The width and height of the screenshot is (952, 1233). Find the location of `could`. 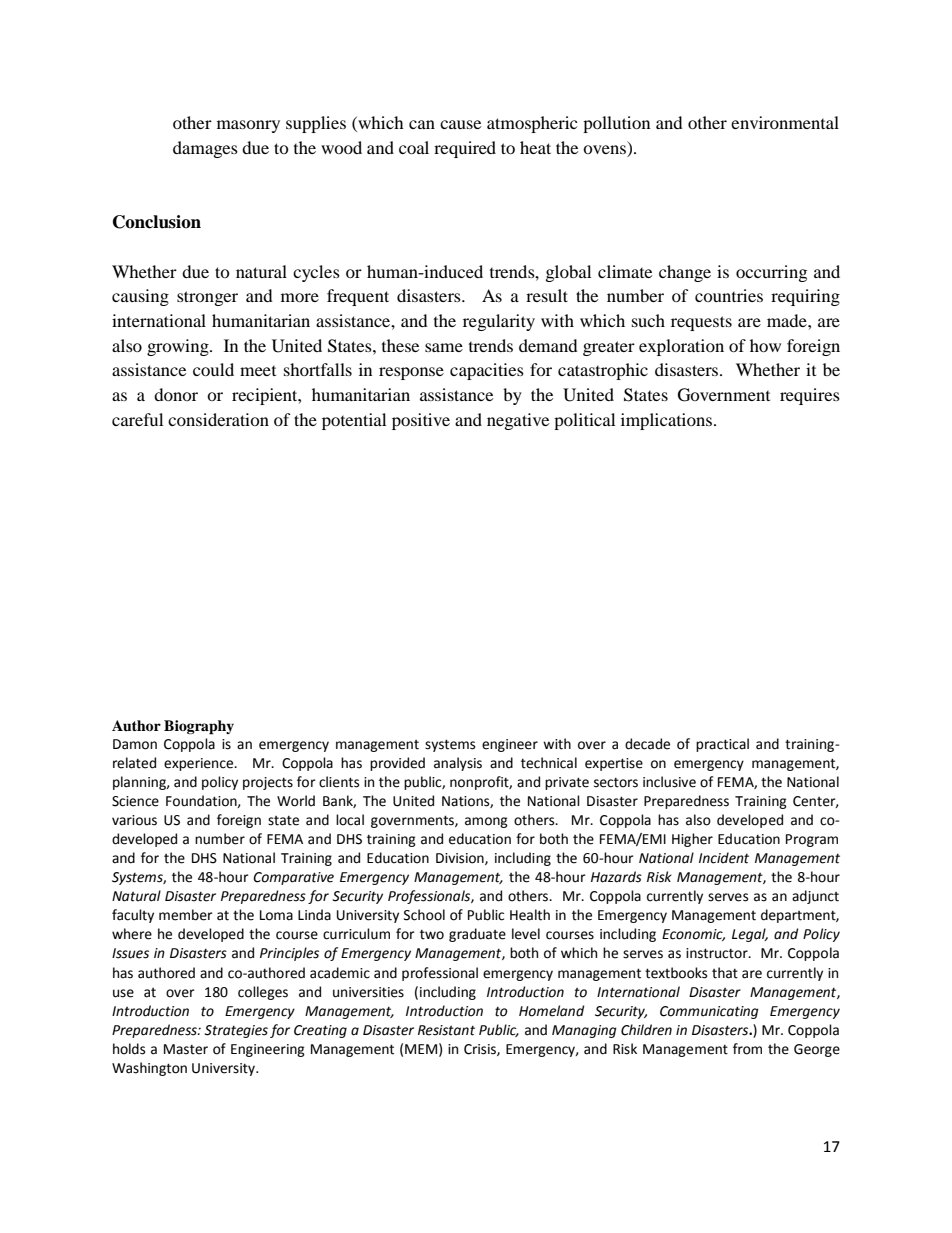

could is located at coordinates (213, 369).
